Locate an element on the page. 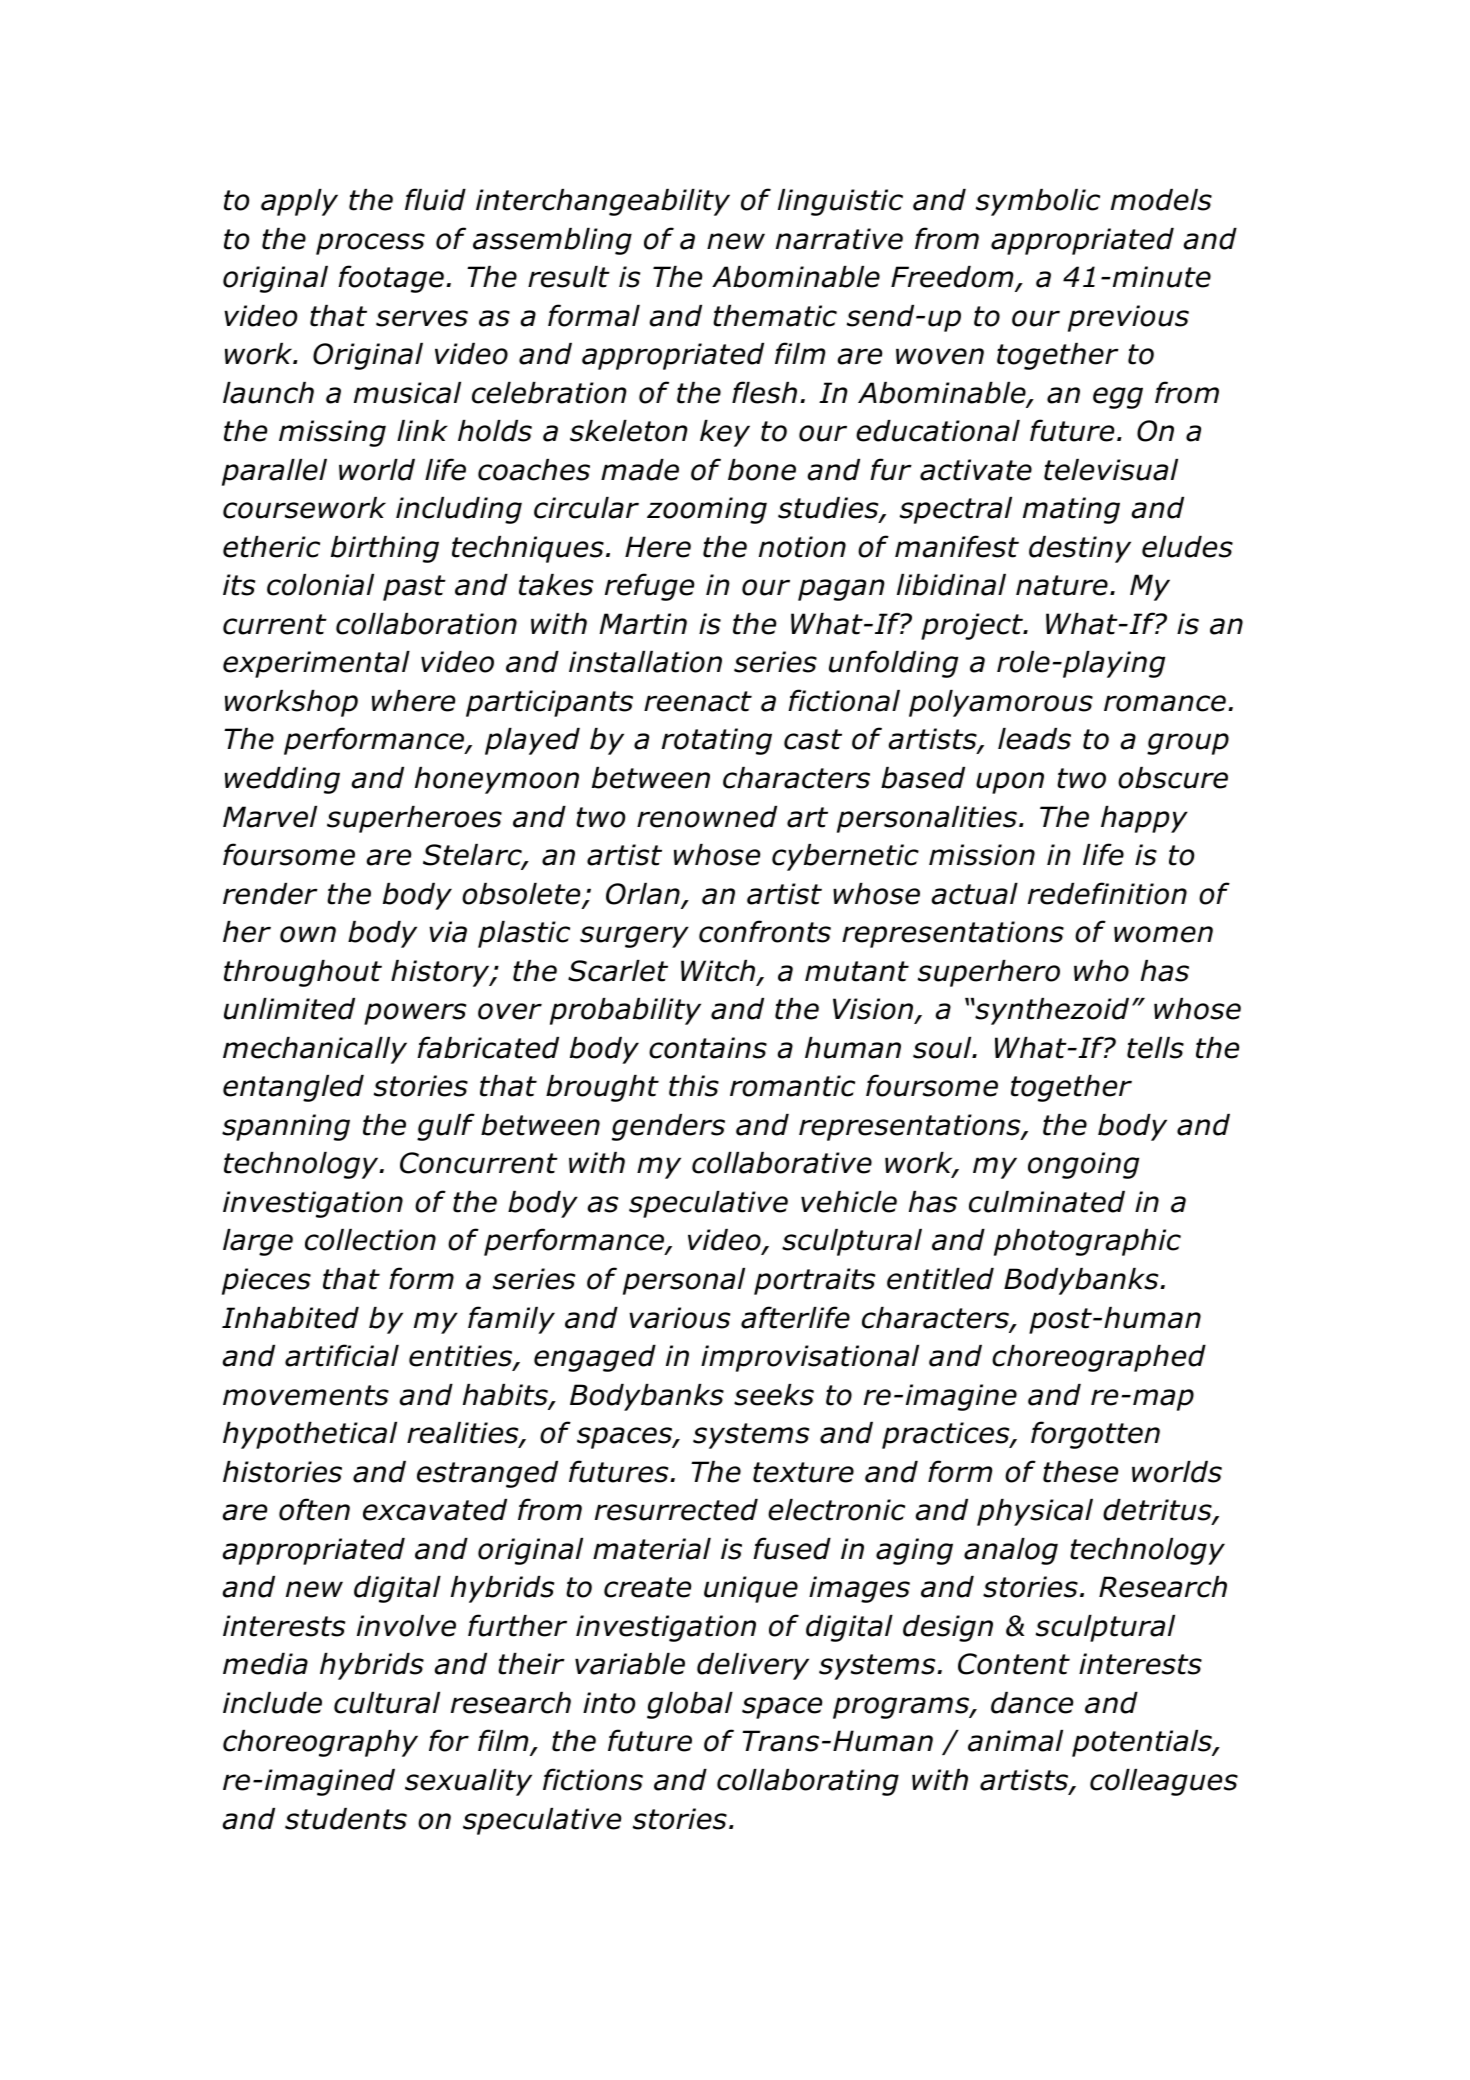 The height and width of the image is (2080, 1470). thematic is located at coordinates (775, 316).
